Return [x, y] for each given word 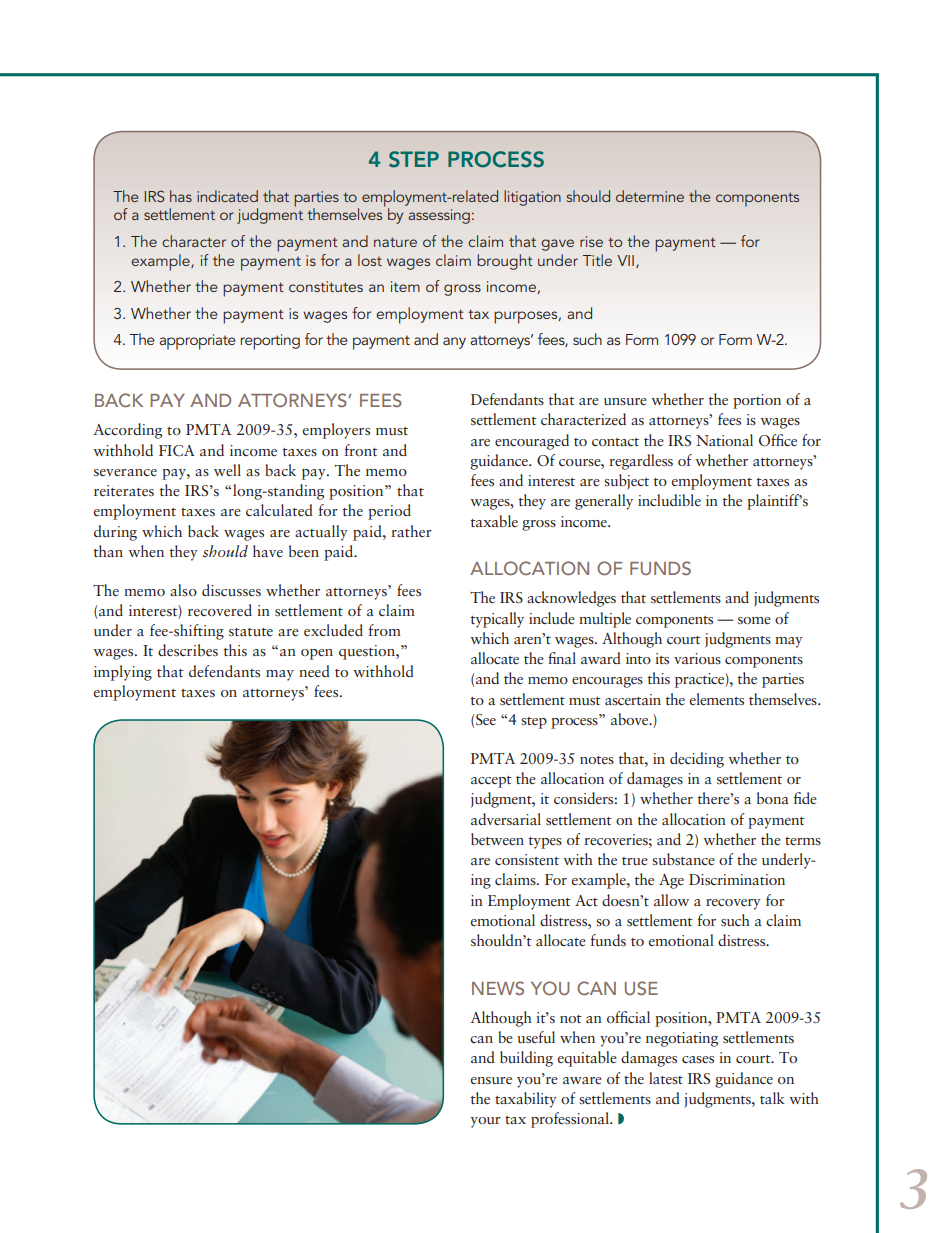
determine [650, 196]
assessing [439, 216]
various [697, 658]
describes [188, 650]
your [485, 1122]
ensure [491, 1080]
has [181, 196]
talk [772, 1098]
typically [497, 620]
